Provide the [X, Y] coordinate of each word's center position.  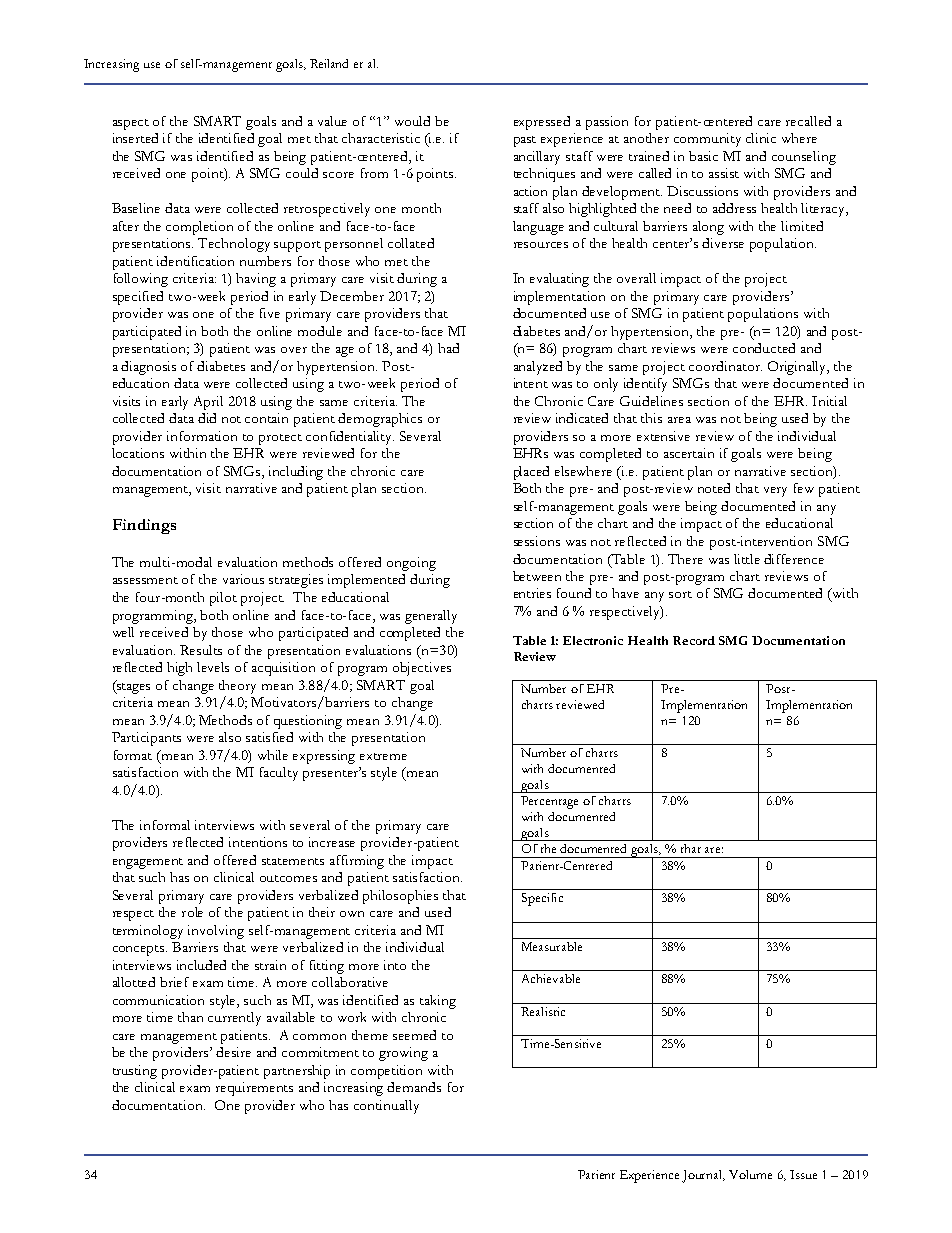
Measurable [552, 946]
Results [201, 650]
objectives [422, 669]
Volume [750, 1174]
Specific [542, 899]
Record [694, 640]
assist [724, 173]
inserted [135, 138]
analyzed [538, 368]
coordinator [725, 366]
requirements [254, 1089]
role [192, 912]
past [525, 141]
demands [414, 1087]
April [208, 403]
